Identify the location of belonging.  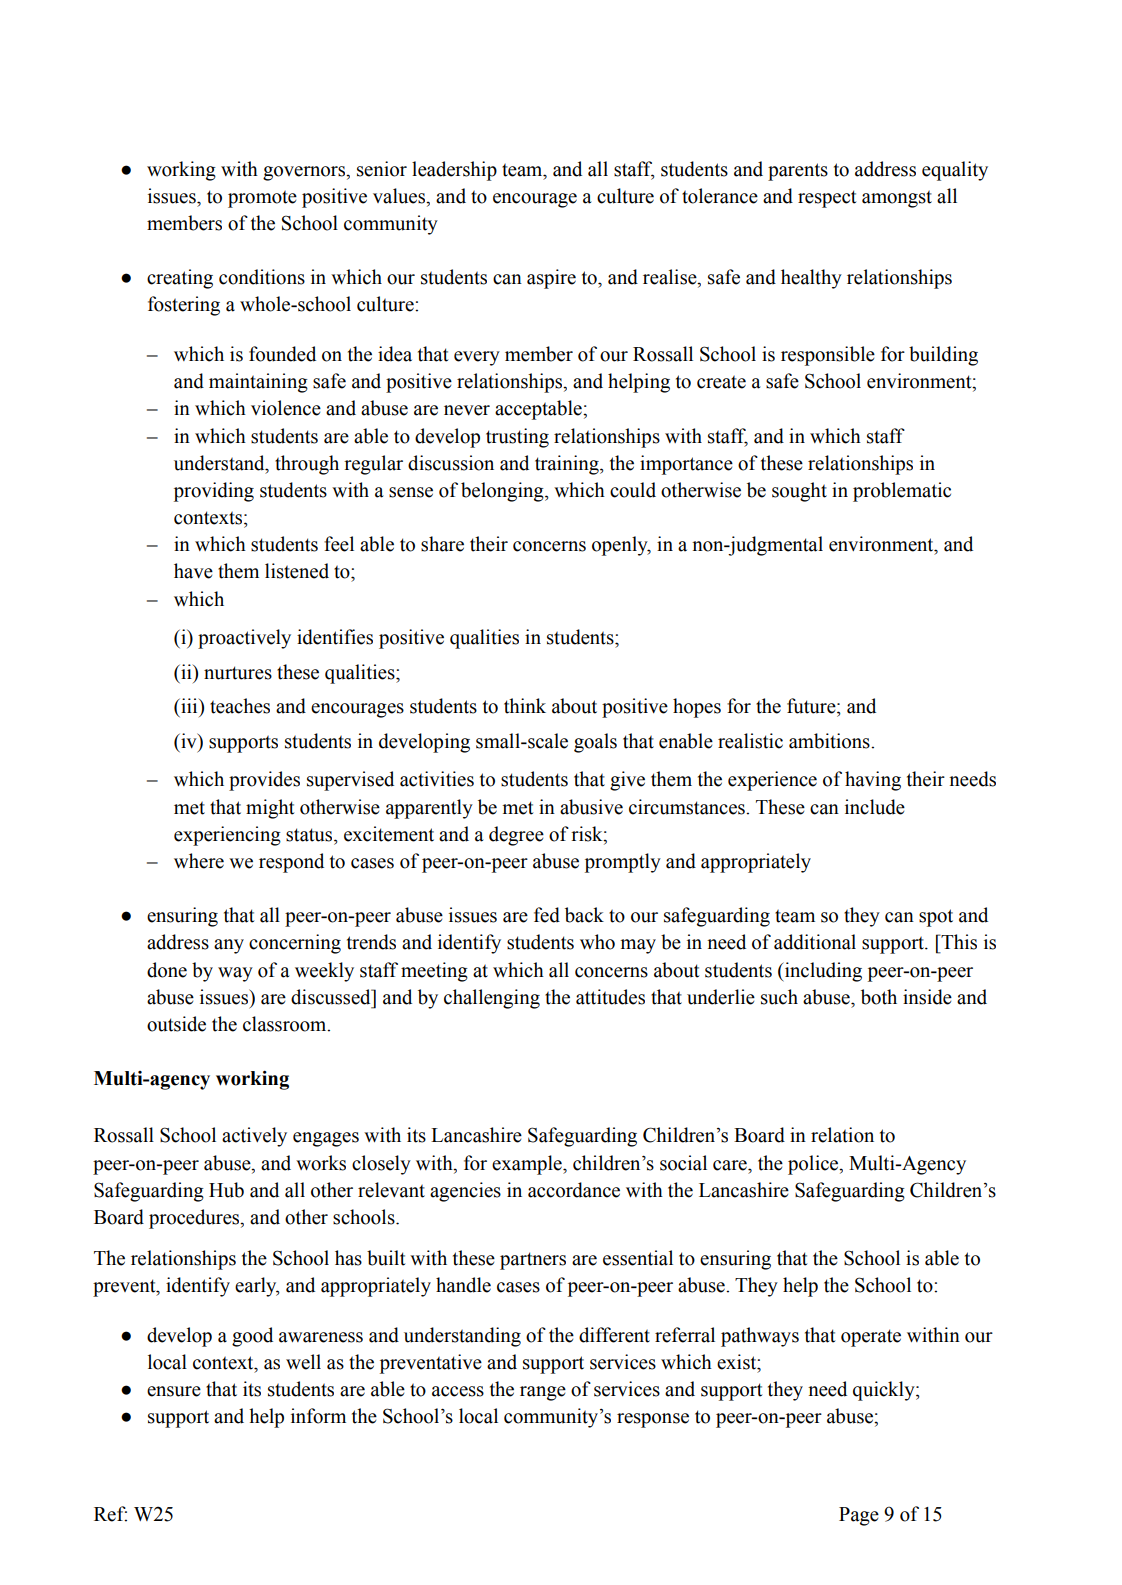
(503, 492).
